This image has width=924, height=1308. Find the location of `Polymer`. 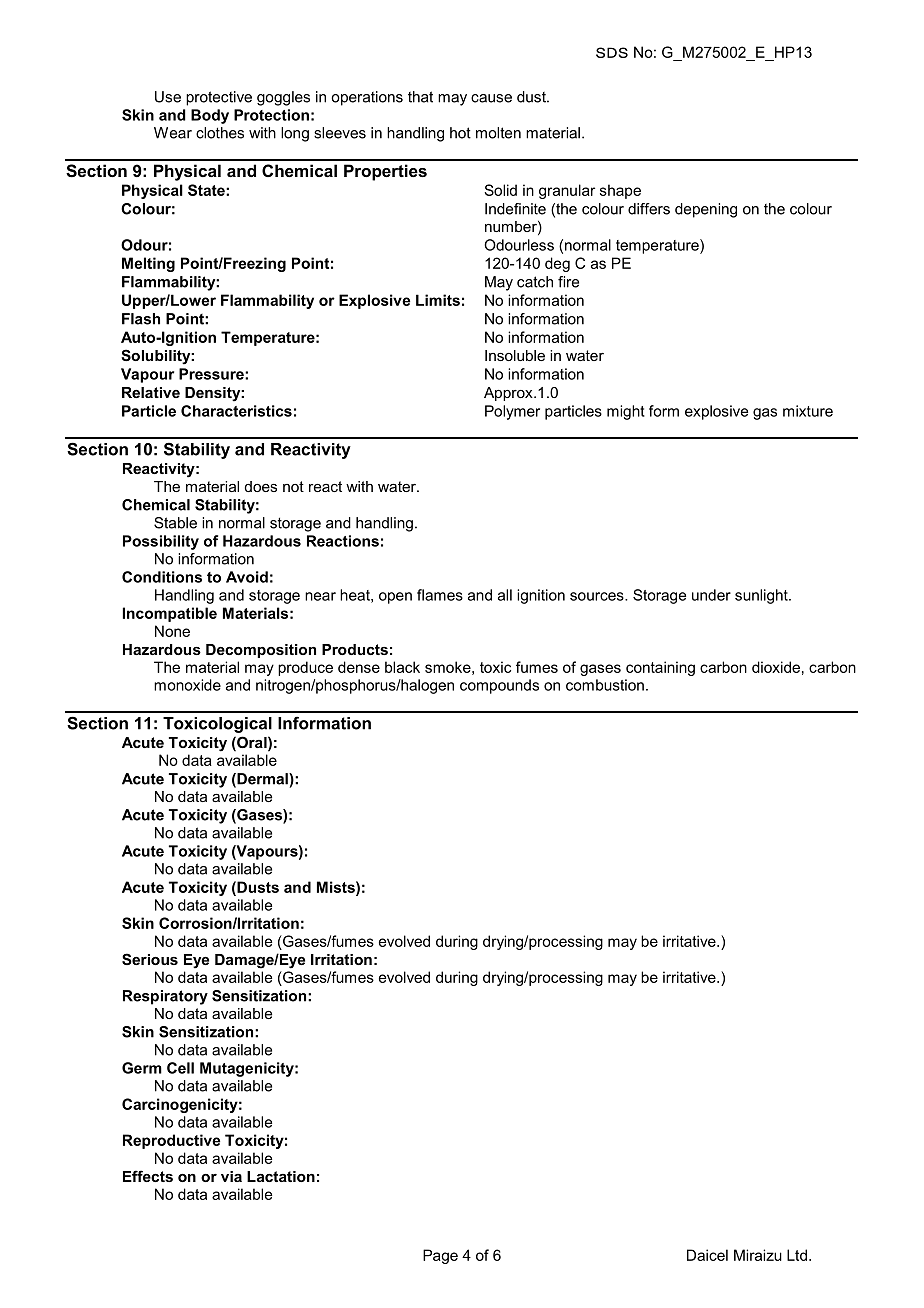

Polymer is located at coordinates (512, 412).
